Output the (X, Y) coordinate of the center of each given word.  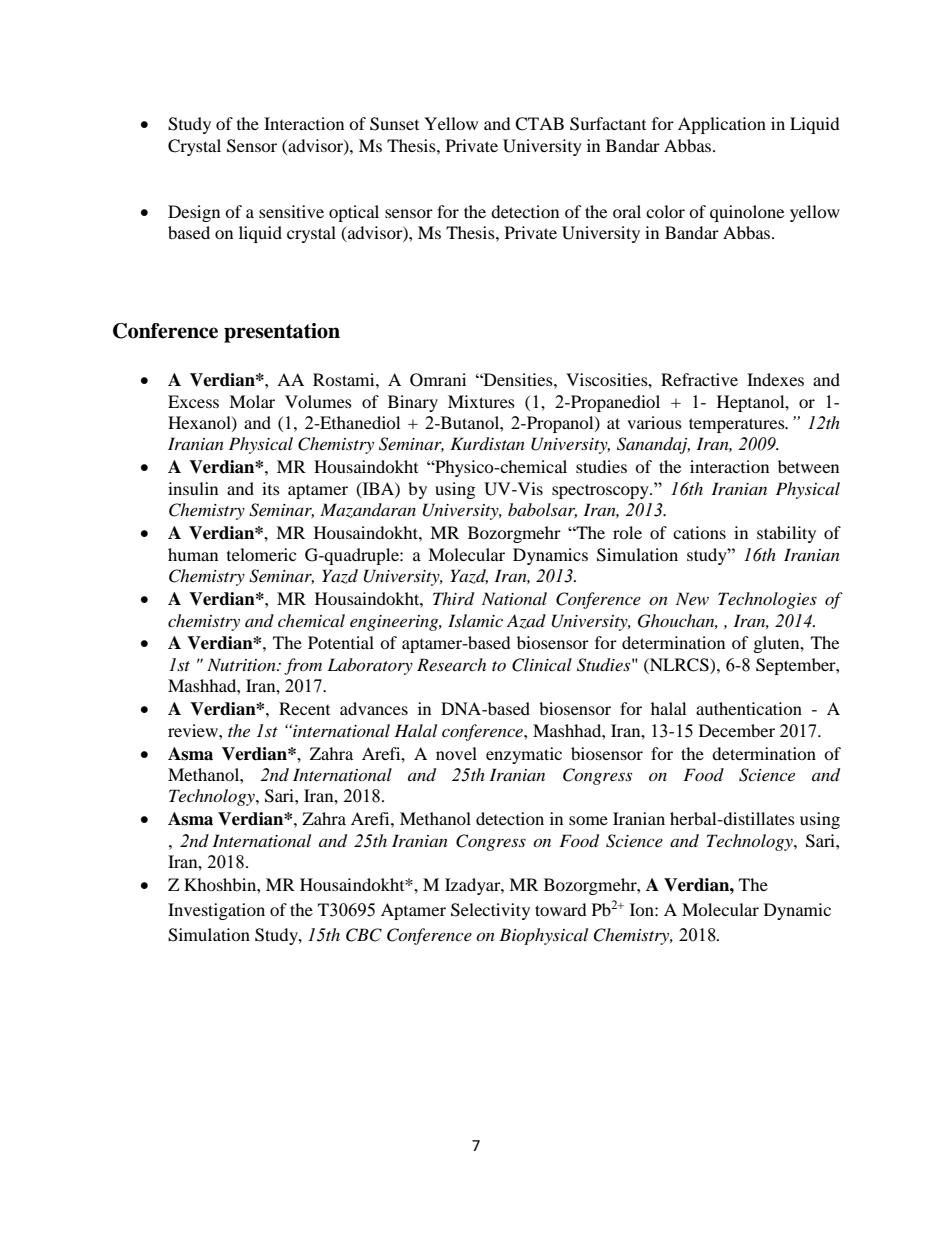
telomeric (261, 554)
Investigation (216, 911)
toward (561, 909)
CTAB (539, 124)
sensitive (291, 211)
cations (699, 532)
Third (453, 599)
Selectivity (490, 911)
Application (722, 125)
